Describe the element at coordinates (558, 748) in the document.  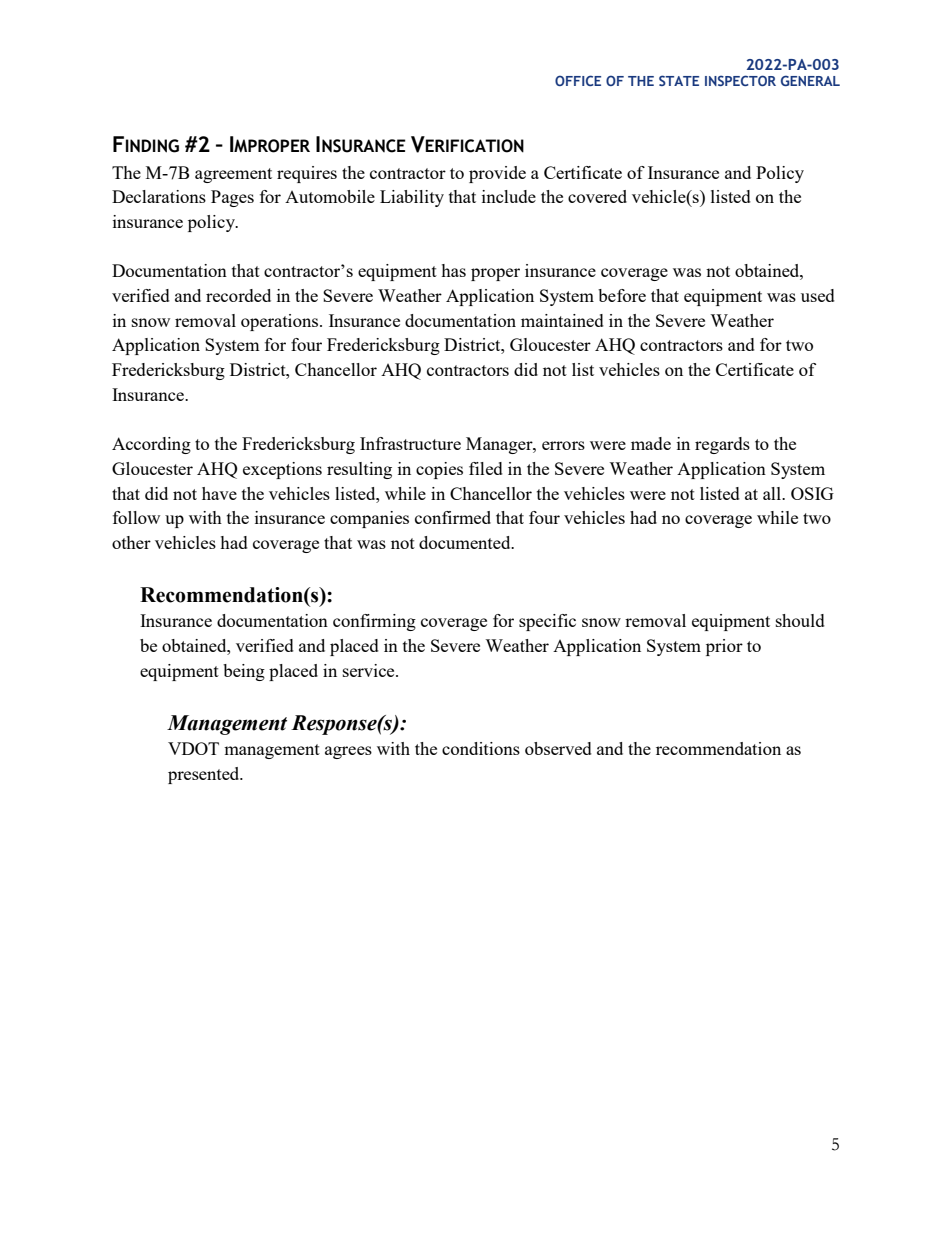
I see `observed` at that location.
